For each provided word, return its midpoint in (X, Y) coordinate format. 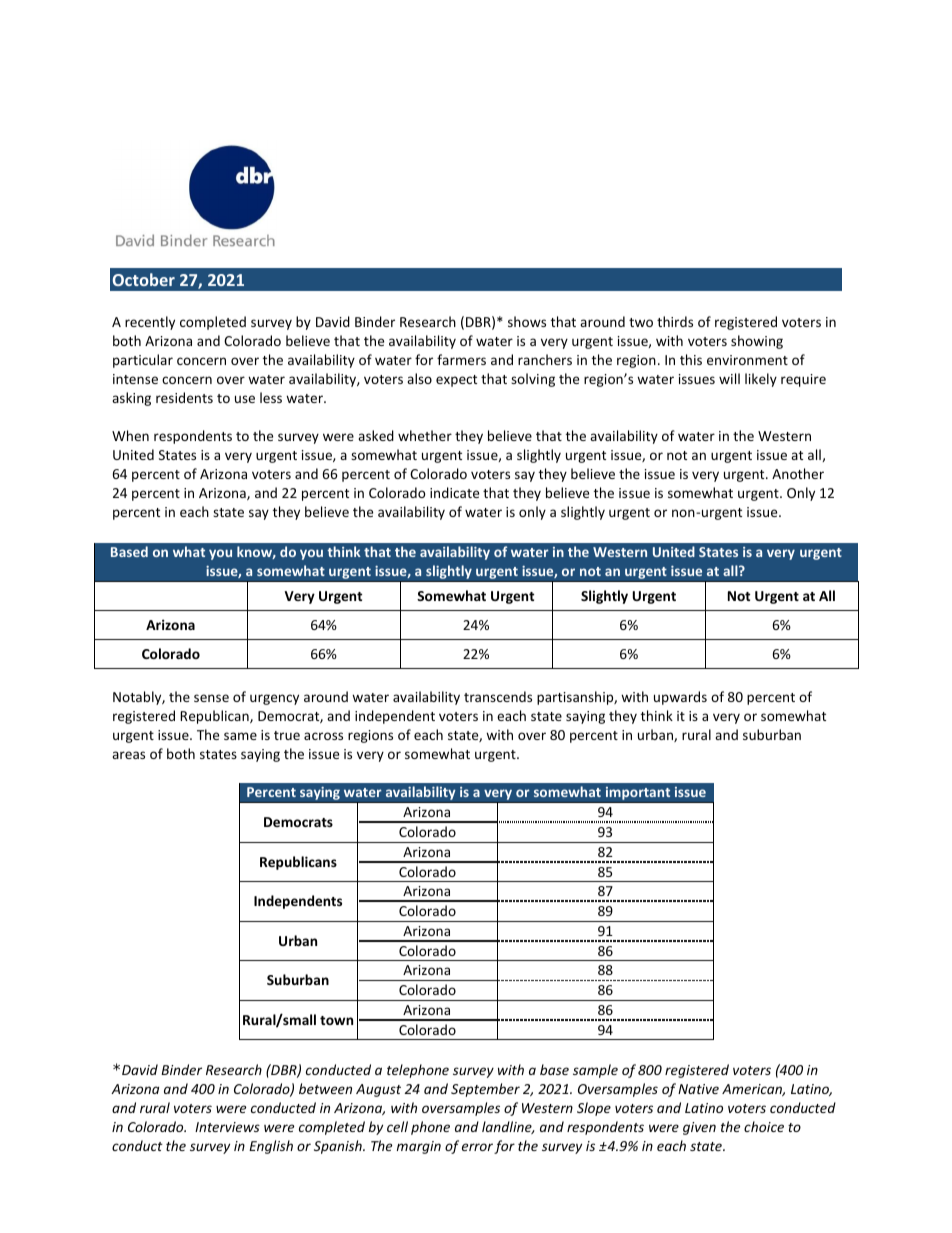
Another (798, 473)
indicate (454, 492)
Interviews (227, 1127)
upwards (680, 698)
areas (128, 755)
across (323, 736)
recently (150, 323)
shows (527, 321)
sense (211, 698)
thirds (675, 321)
